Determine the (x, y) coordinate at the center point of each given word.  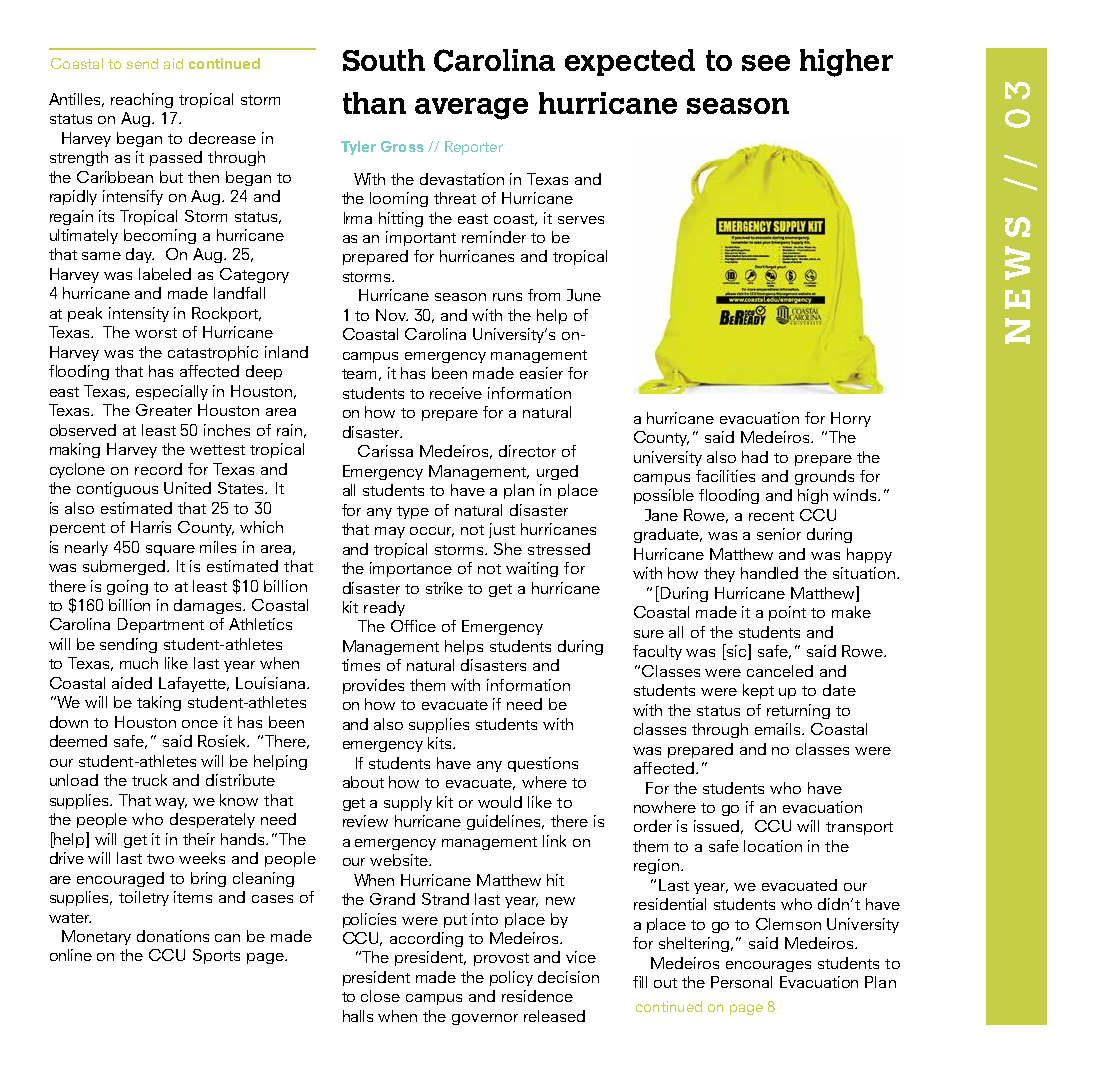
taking (159, 703)
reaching (142, 100)
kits (441, 743)
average (471, 109)
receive (456, 393)
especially (172, 392)
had (755, 457)
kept (758, 691)
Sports (216, 956)
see (766, 63)
